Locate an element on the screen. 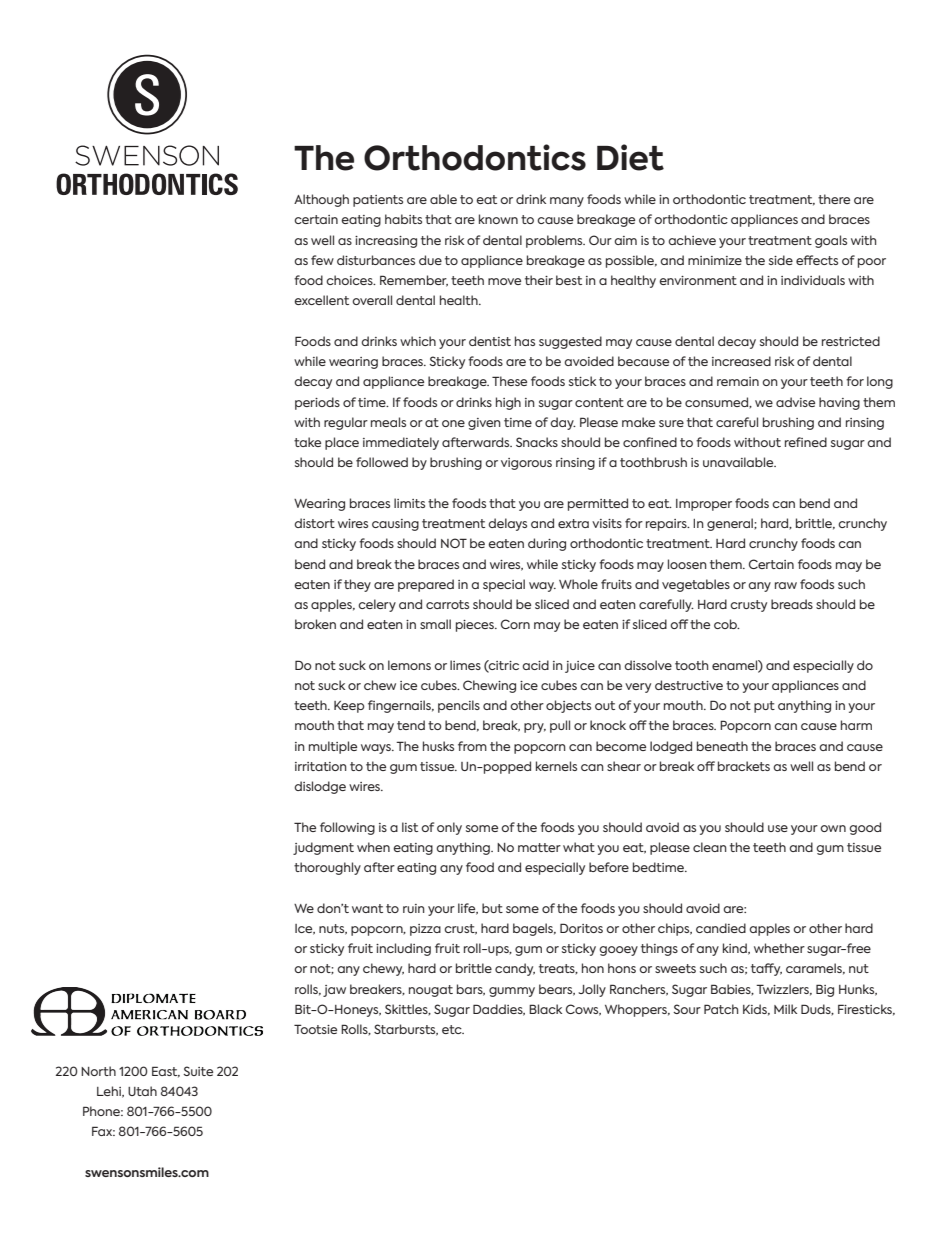  raw is located at coordinates (786, 585).
